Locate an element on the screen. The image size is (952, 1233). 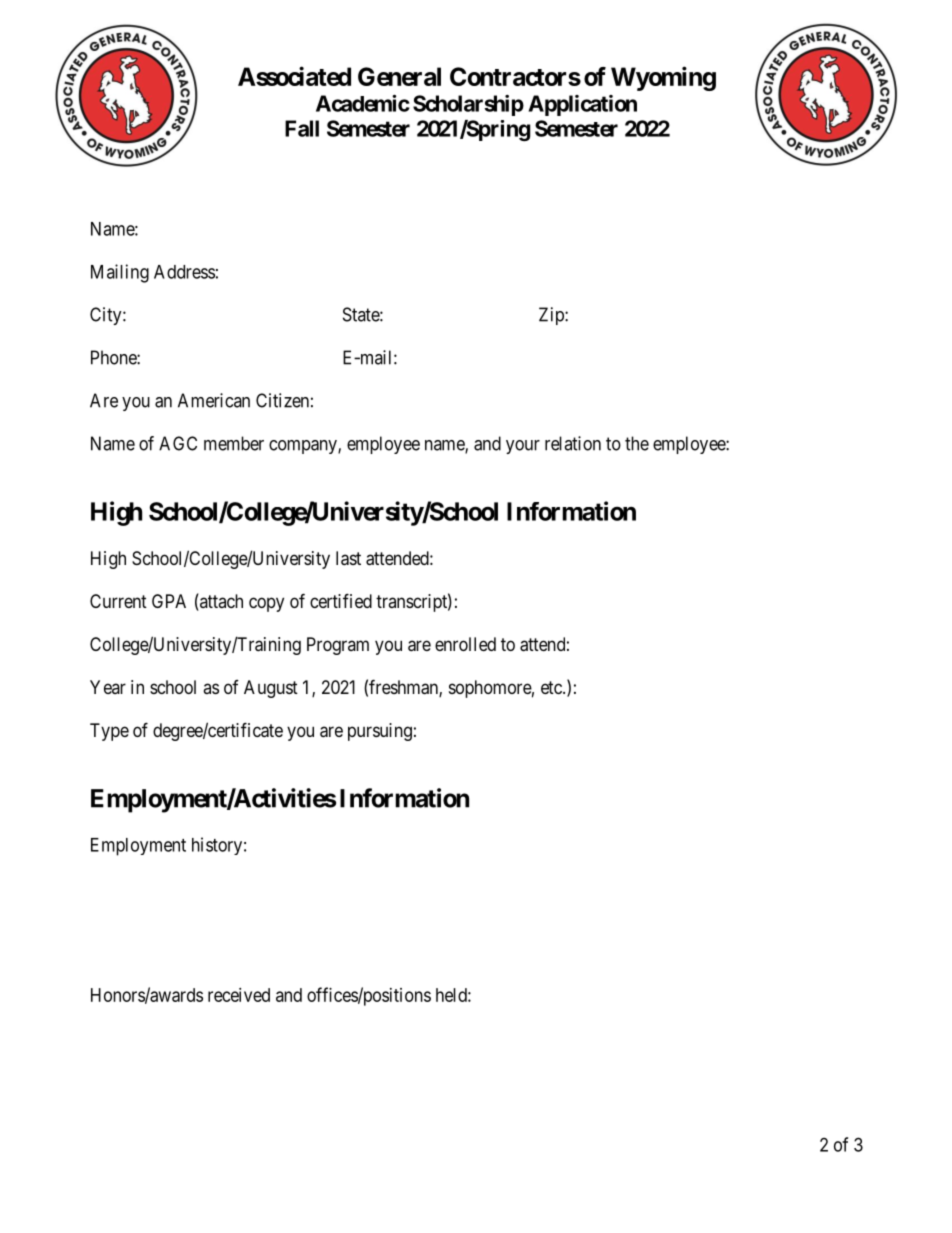
pursuing is located at coordinates (380, 732).
